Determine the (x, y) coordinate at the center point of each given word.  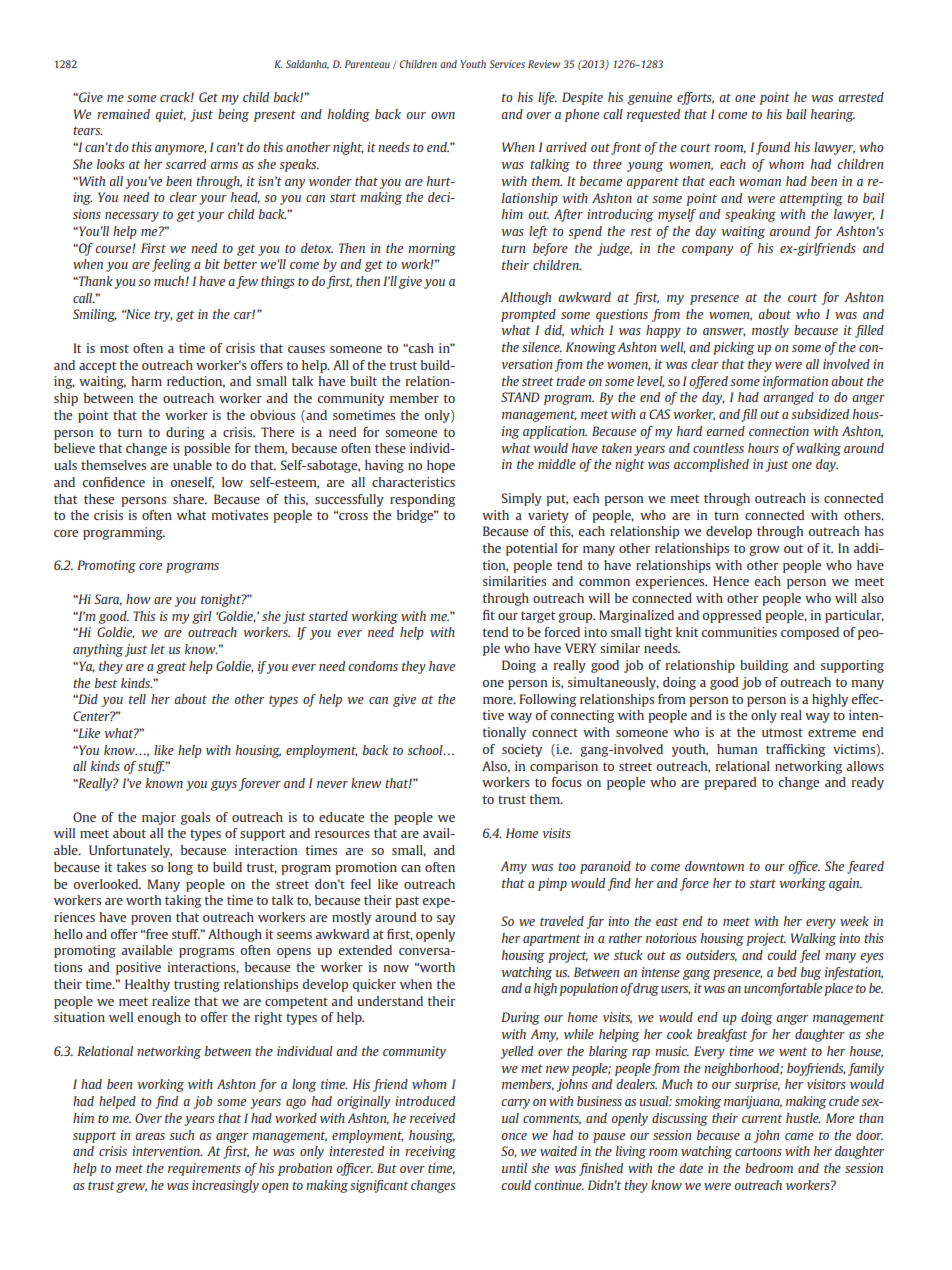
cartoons (758, 1151)
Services (507, 64)
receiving (430, 1152)
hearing (833, 115)
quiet (170, 115)
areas (150, 1136)
